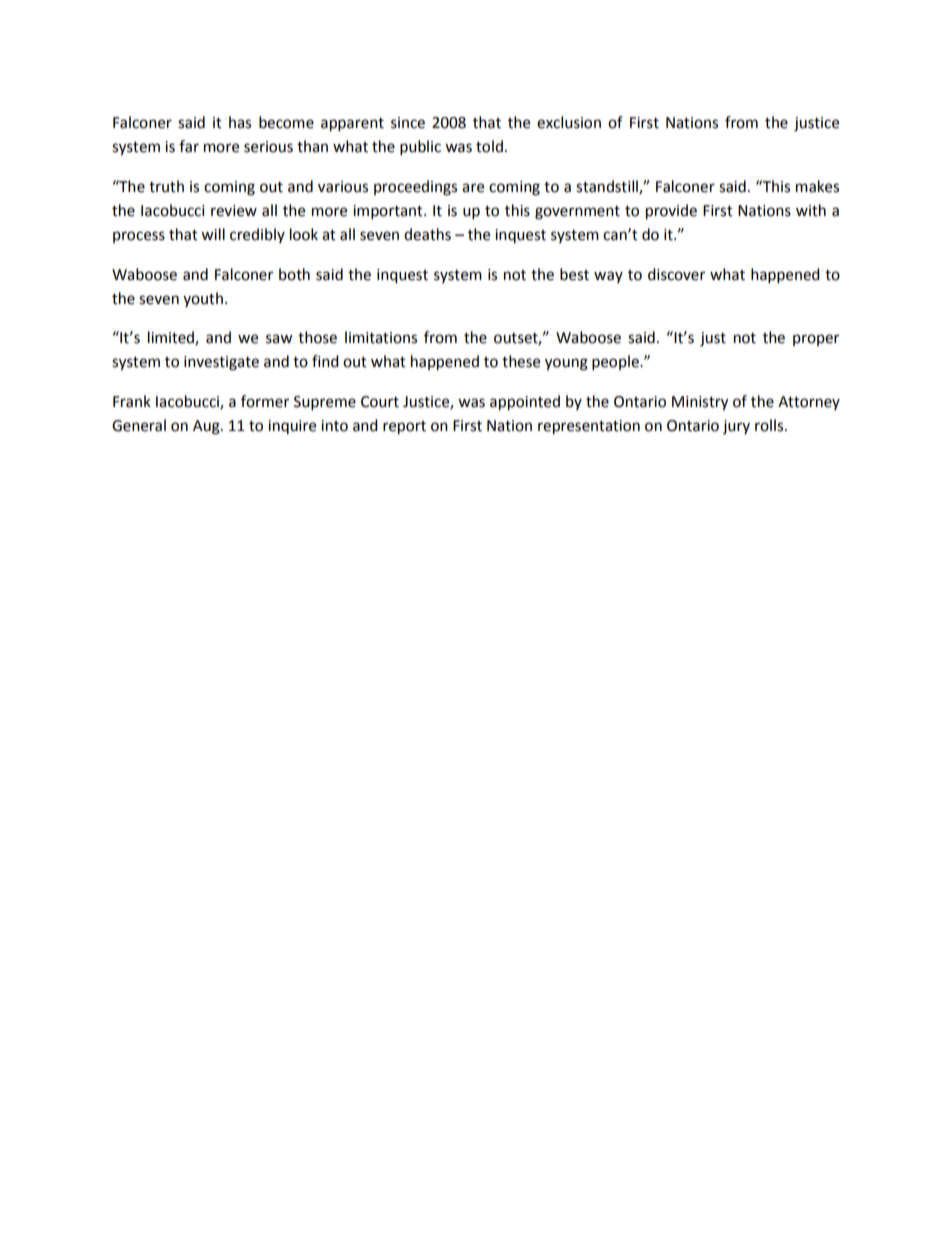 This image has height=1233, width=952. What do you see at coordinates (415, 188) in the image?
I see `proceedings` at bounding box center [415, 188].
